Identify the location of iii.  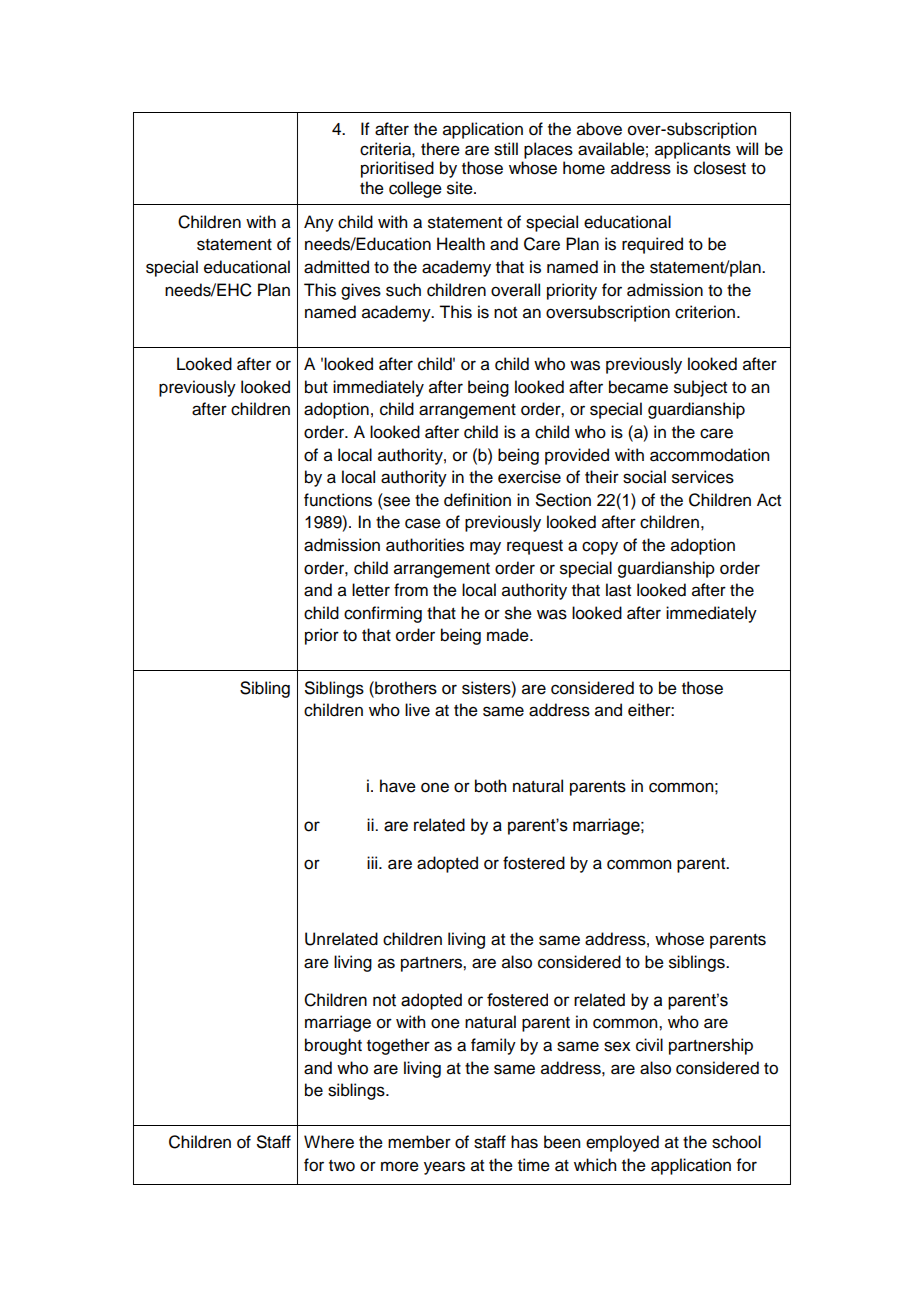
(373, 862).
